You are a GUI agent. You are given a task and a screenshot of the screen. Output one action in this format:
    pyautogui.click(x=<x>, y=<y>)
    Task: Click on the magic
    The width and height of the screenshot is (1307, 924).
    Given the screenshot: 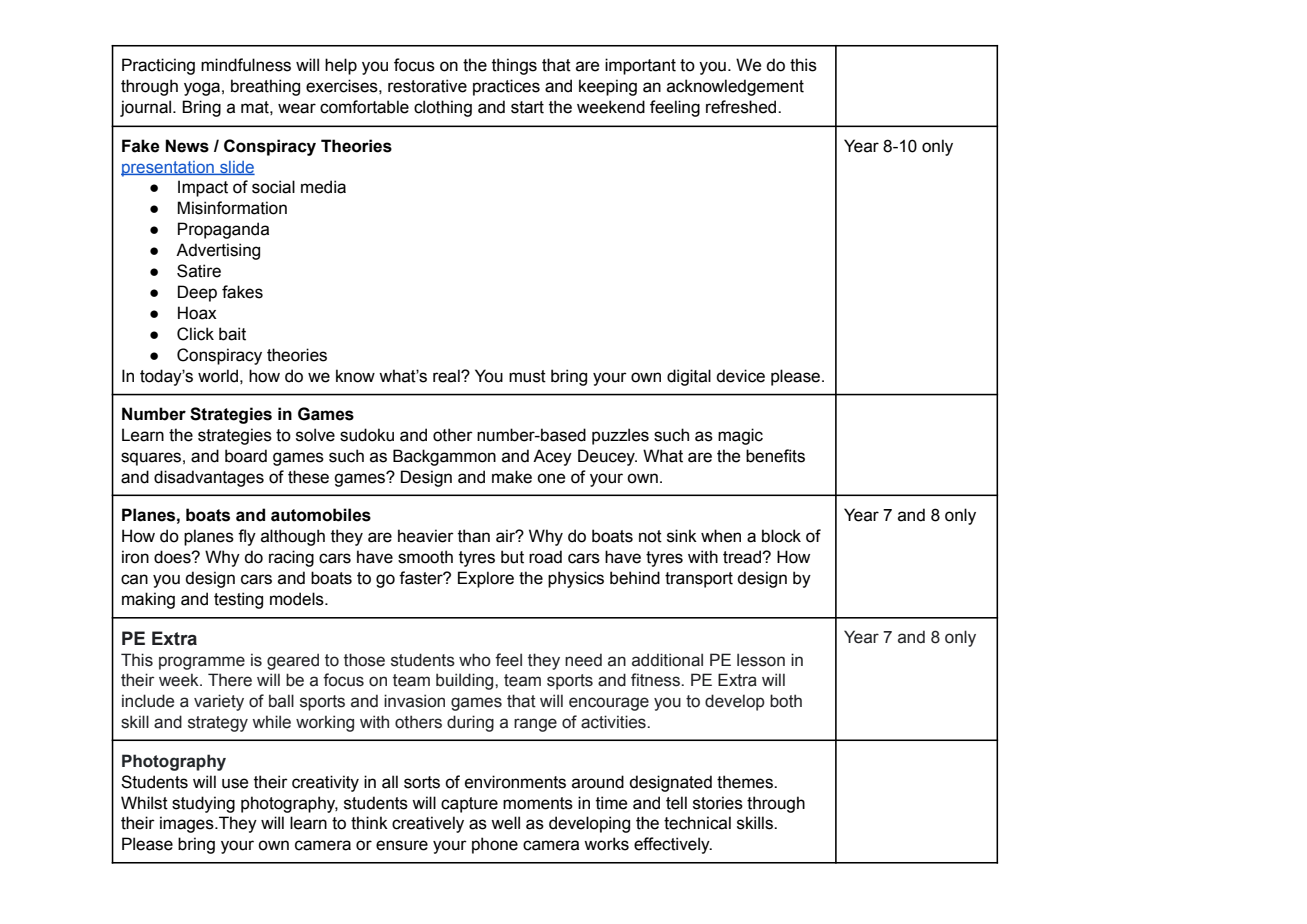 What is the action you would take?
    pyautogui.click(x=740, y=436)
